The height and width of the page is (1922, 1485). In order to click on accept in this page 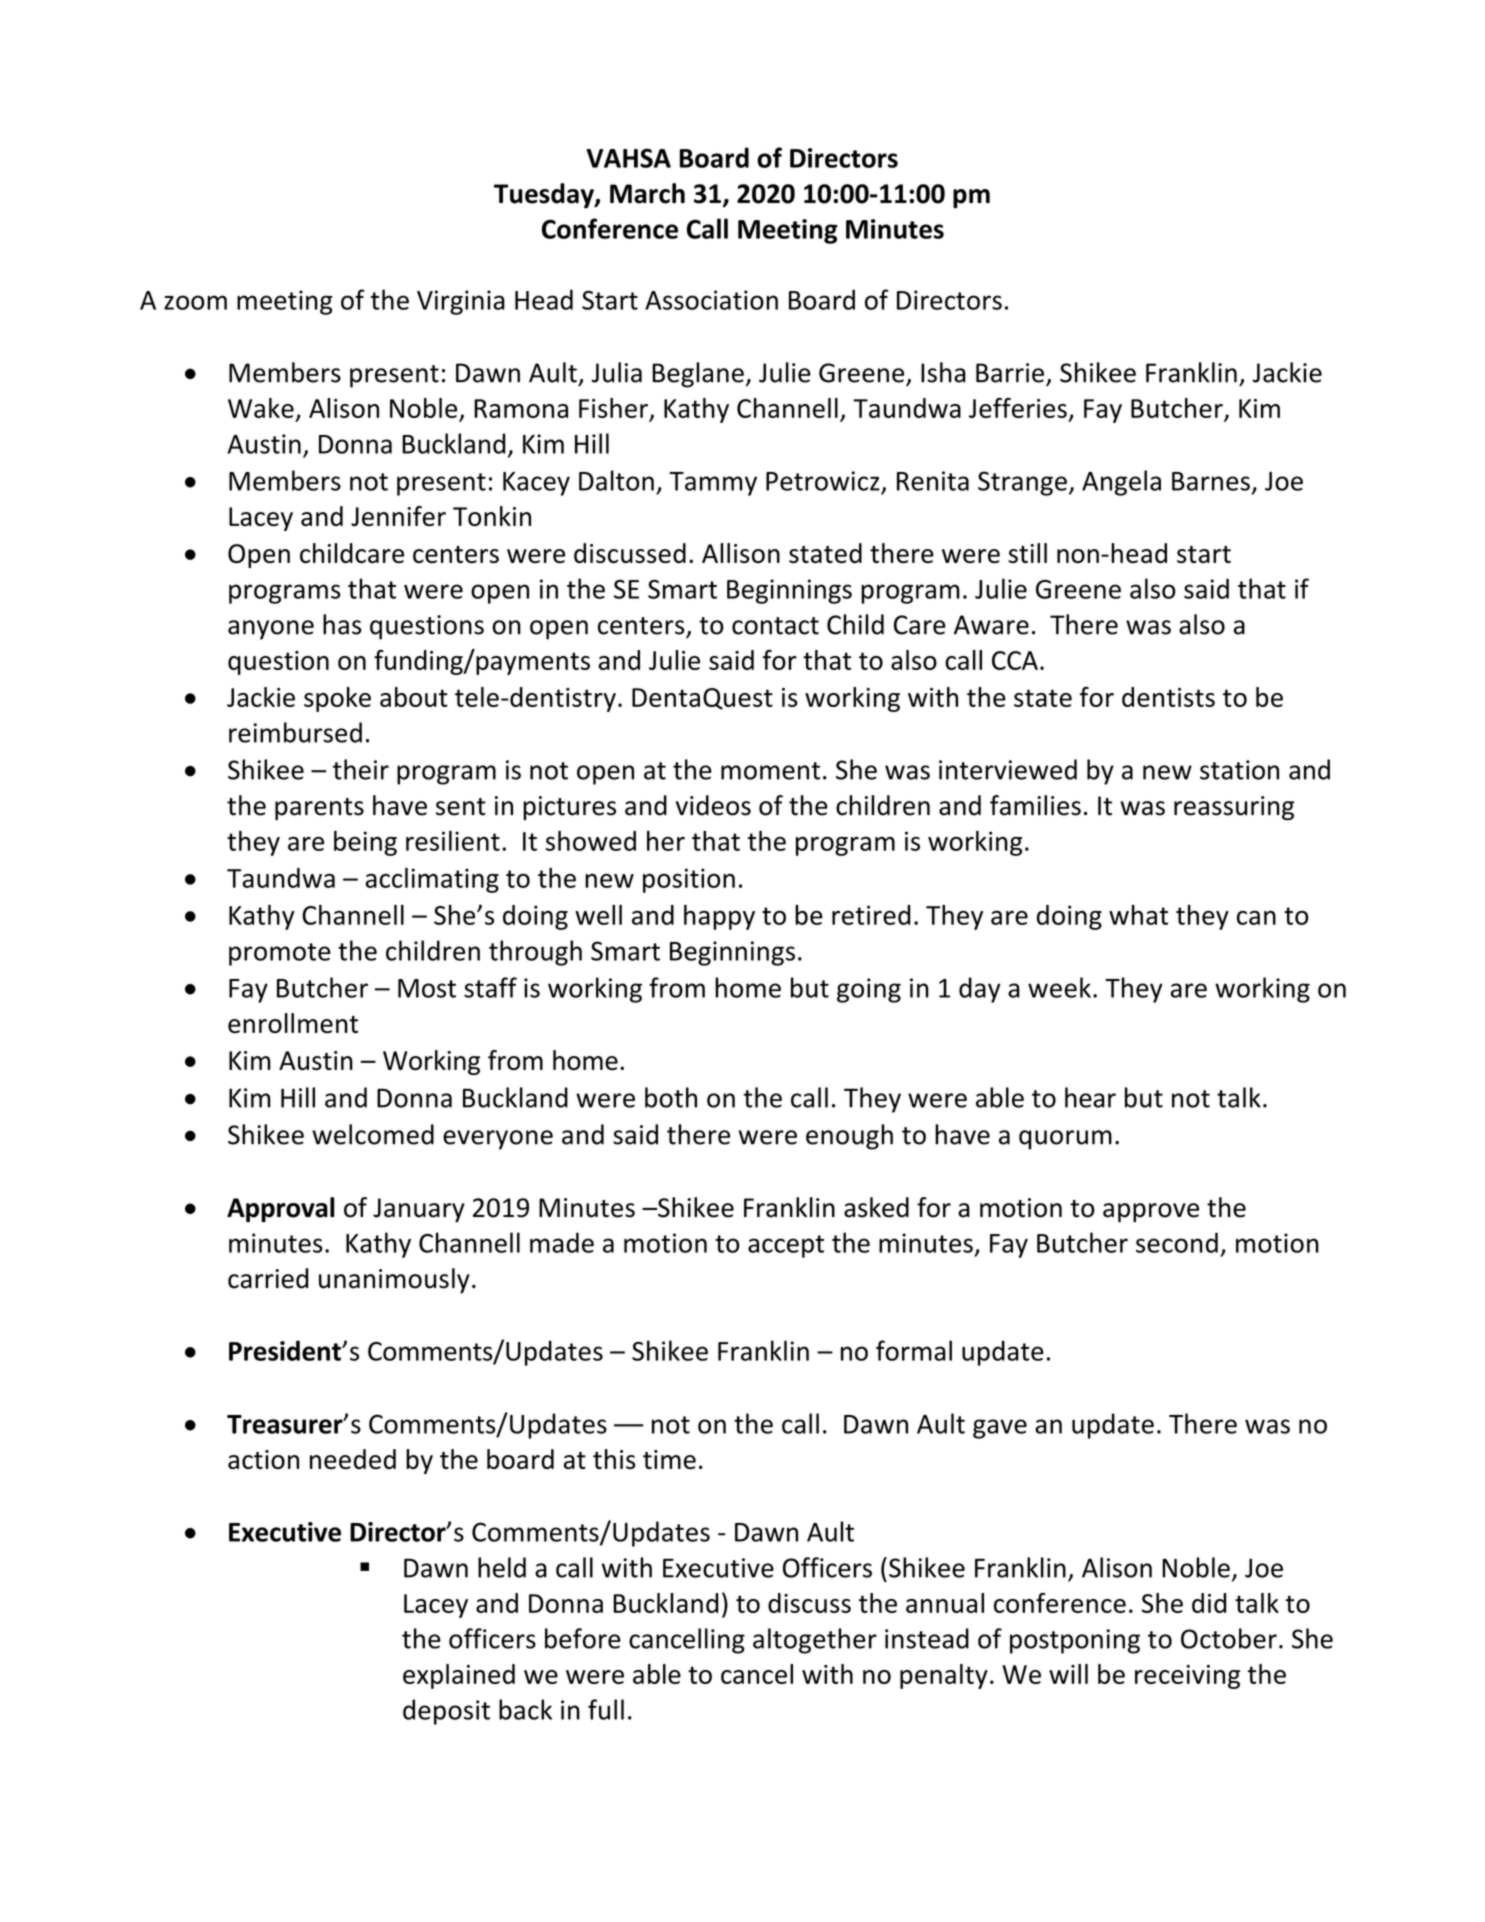, I will do `click(786, 1246)`.
